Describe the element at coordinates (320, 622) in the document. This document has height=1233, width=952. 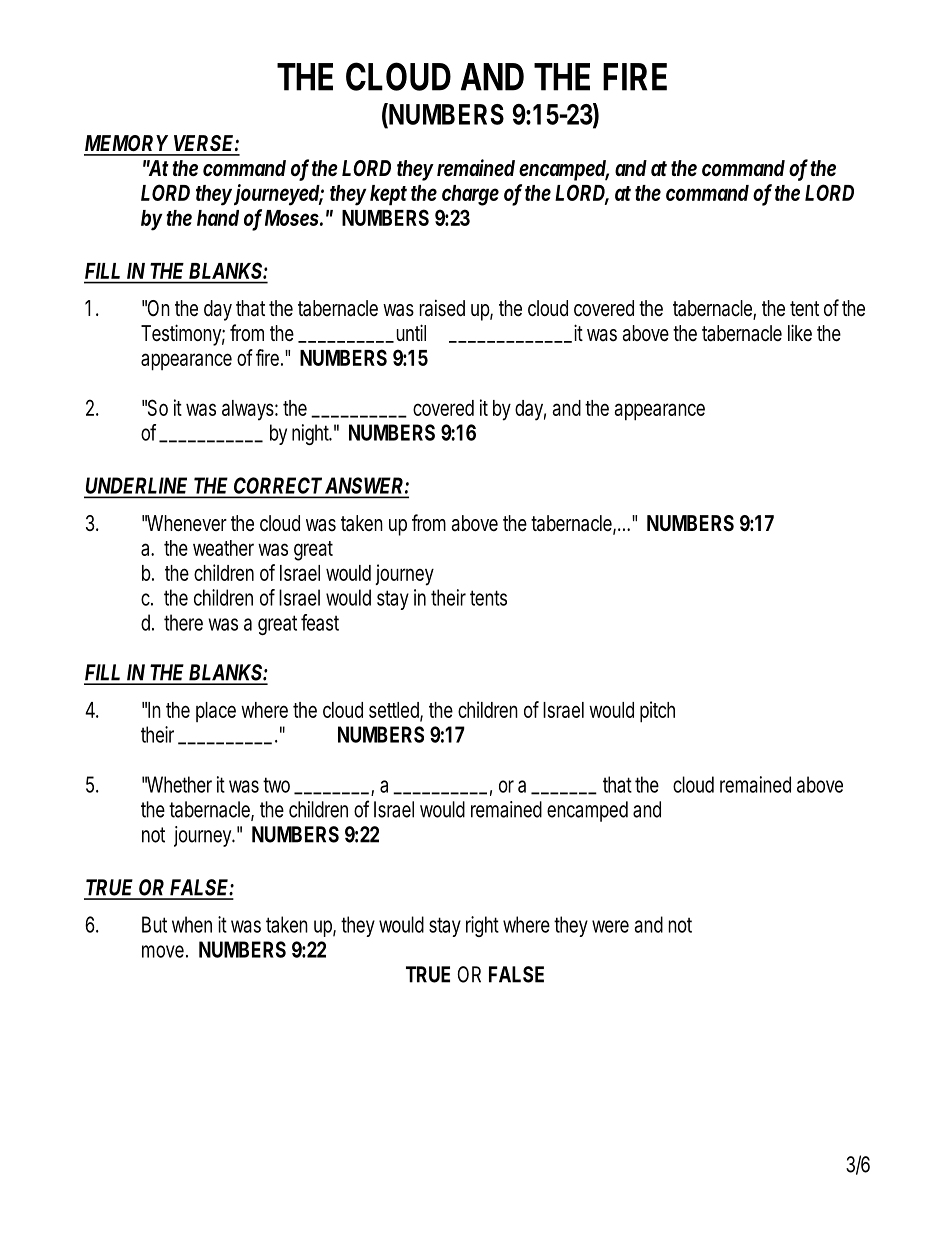
I see `feast` at that location.
